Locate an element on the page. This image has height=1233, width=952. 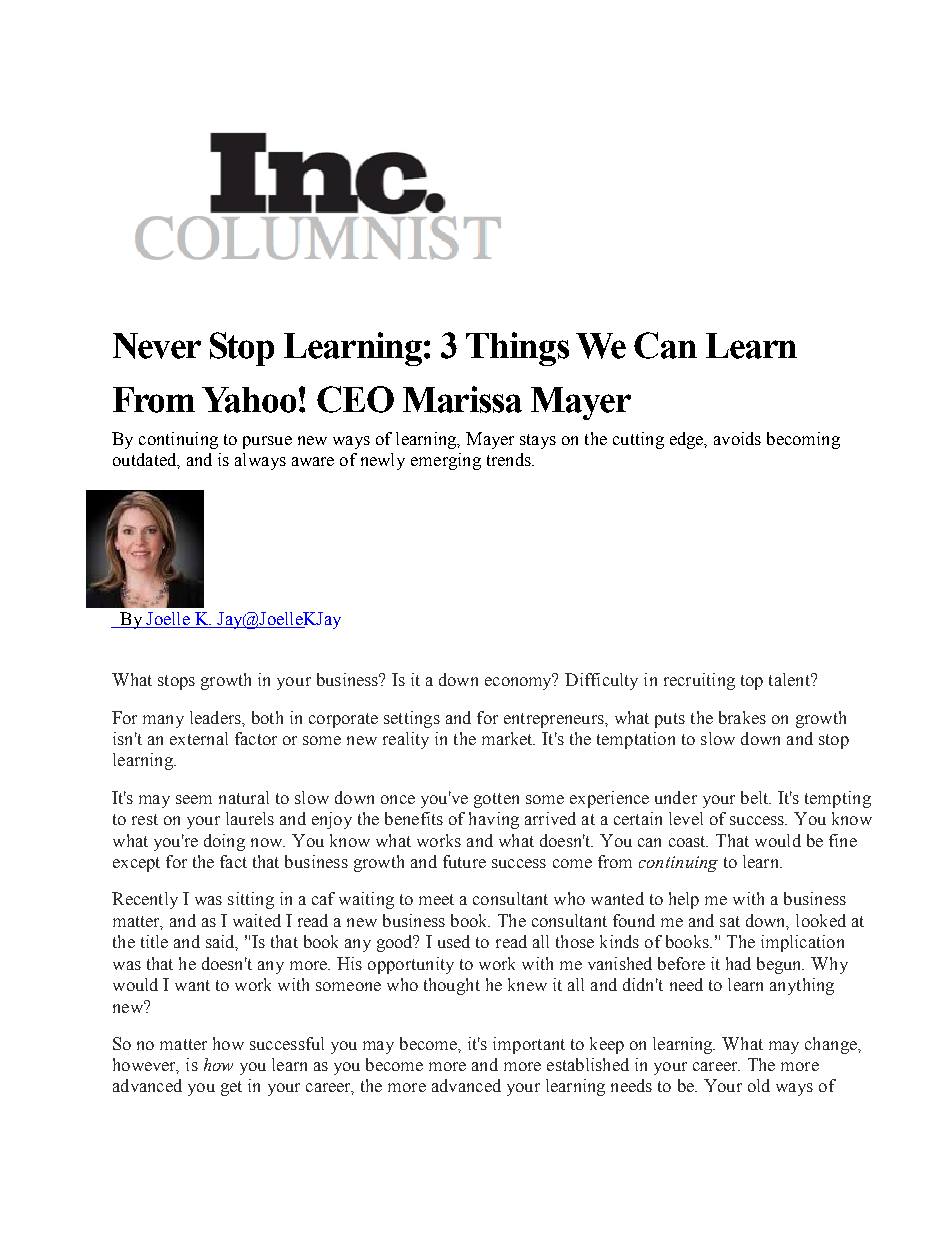
market is located at coordinates (508, 738).
